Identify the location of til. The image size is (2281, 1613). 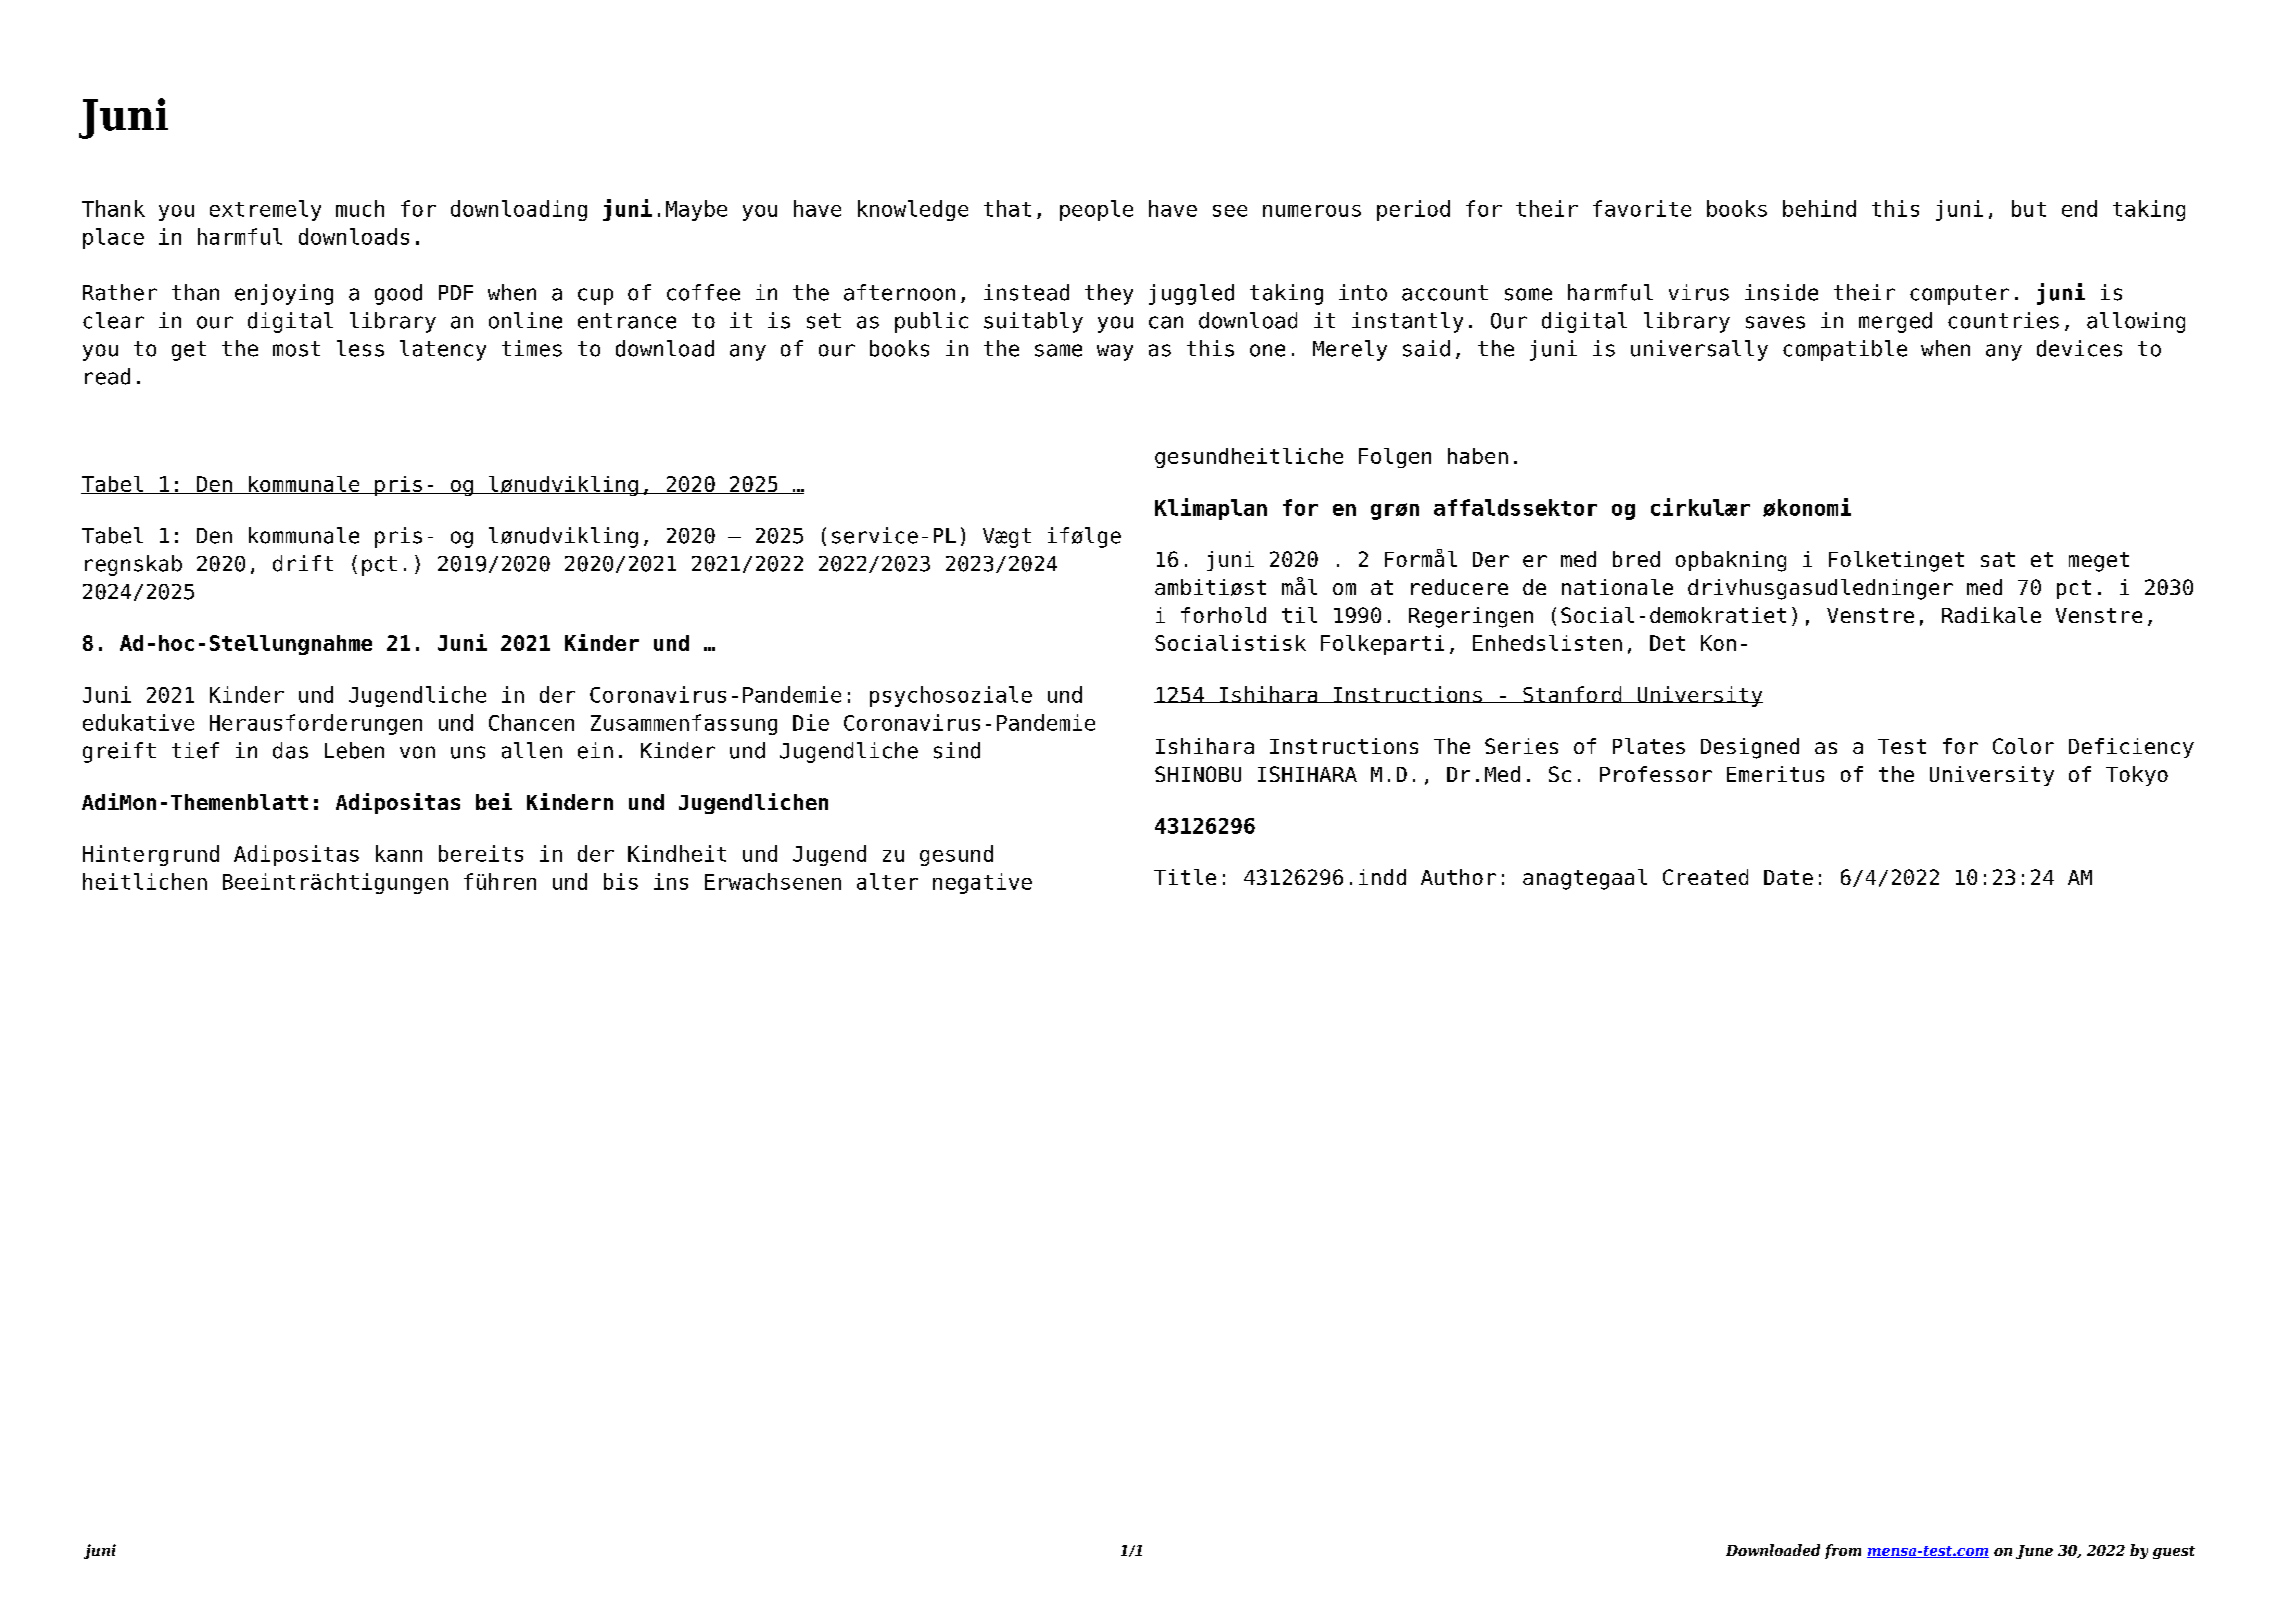
(1299, 615).
